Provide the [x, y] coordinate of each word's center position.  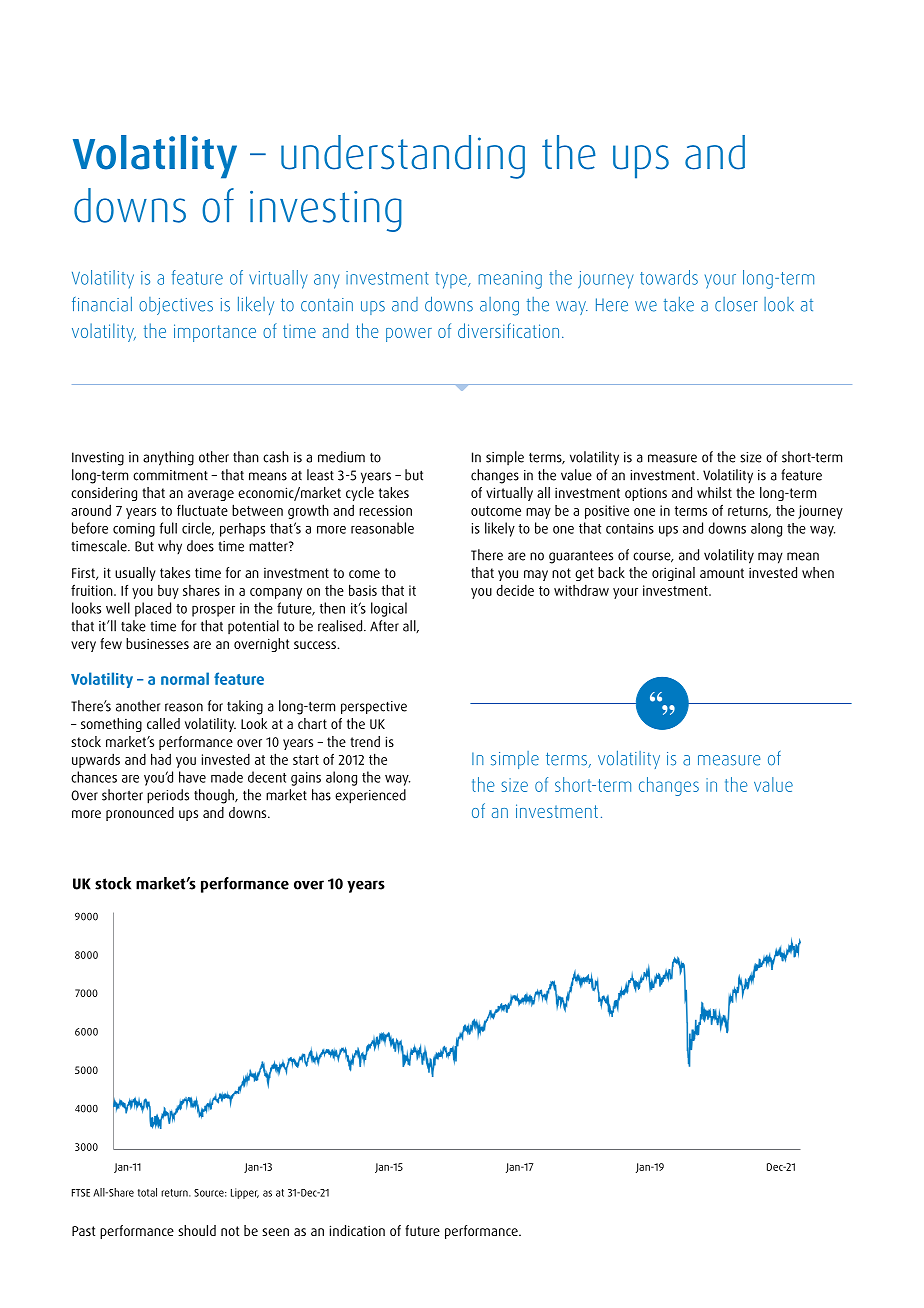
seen [275, 1232]
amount [722, 573]
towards [669, 277]
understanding [403, 157]
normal [185, 678]
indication [357, 1230]
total [147, 1192]
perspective [374, 707]
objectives [176, 306]
